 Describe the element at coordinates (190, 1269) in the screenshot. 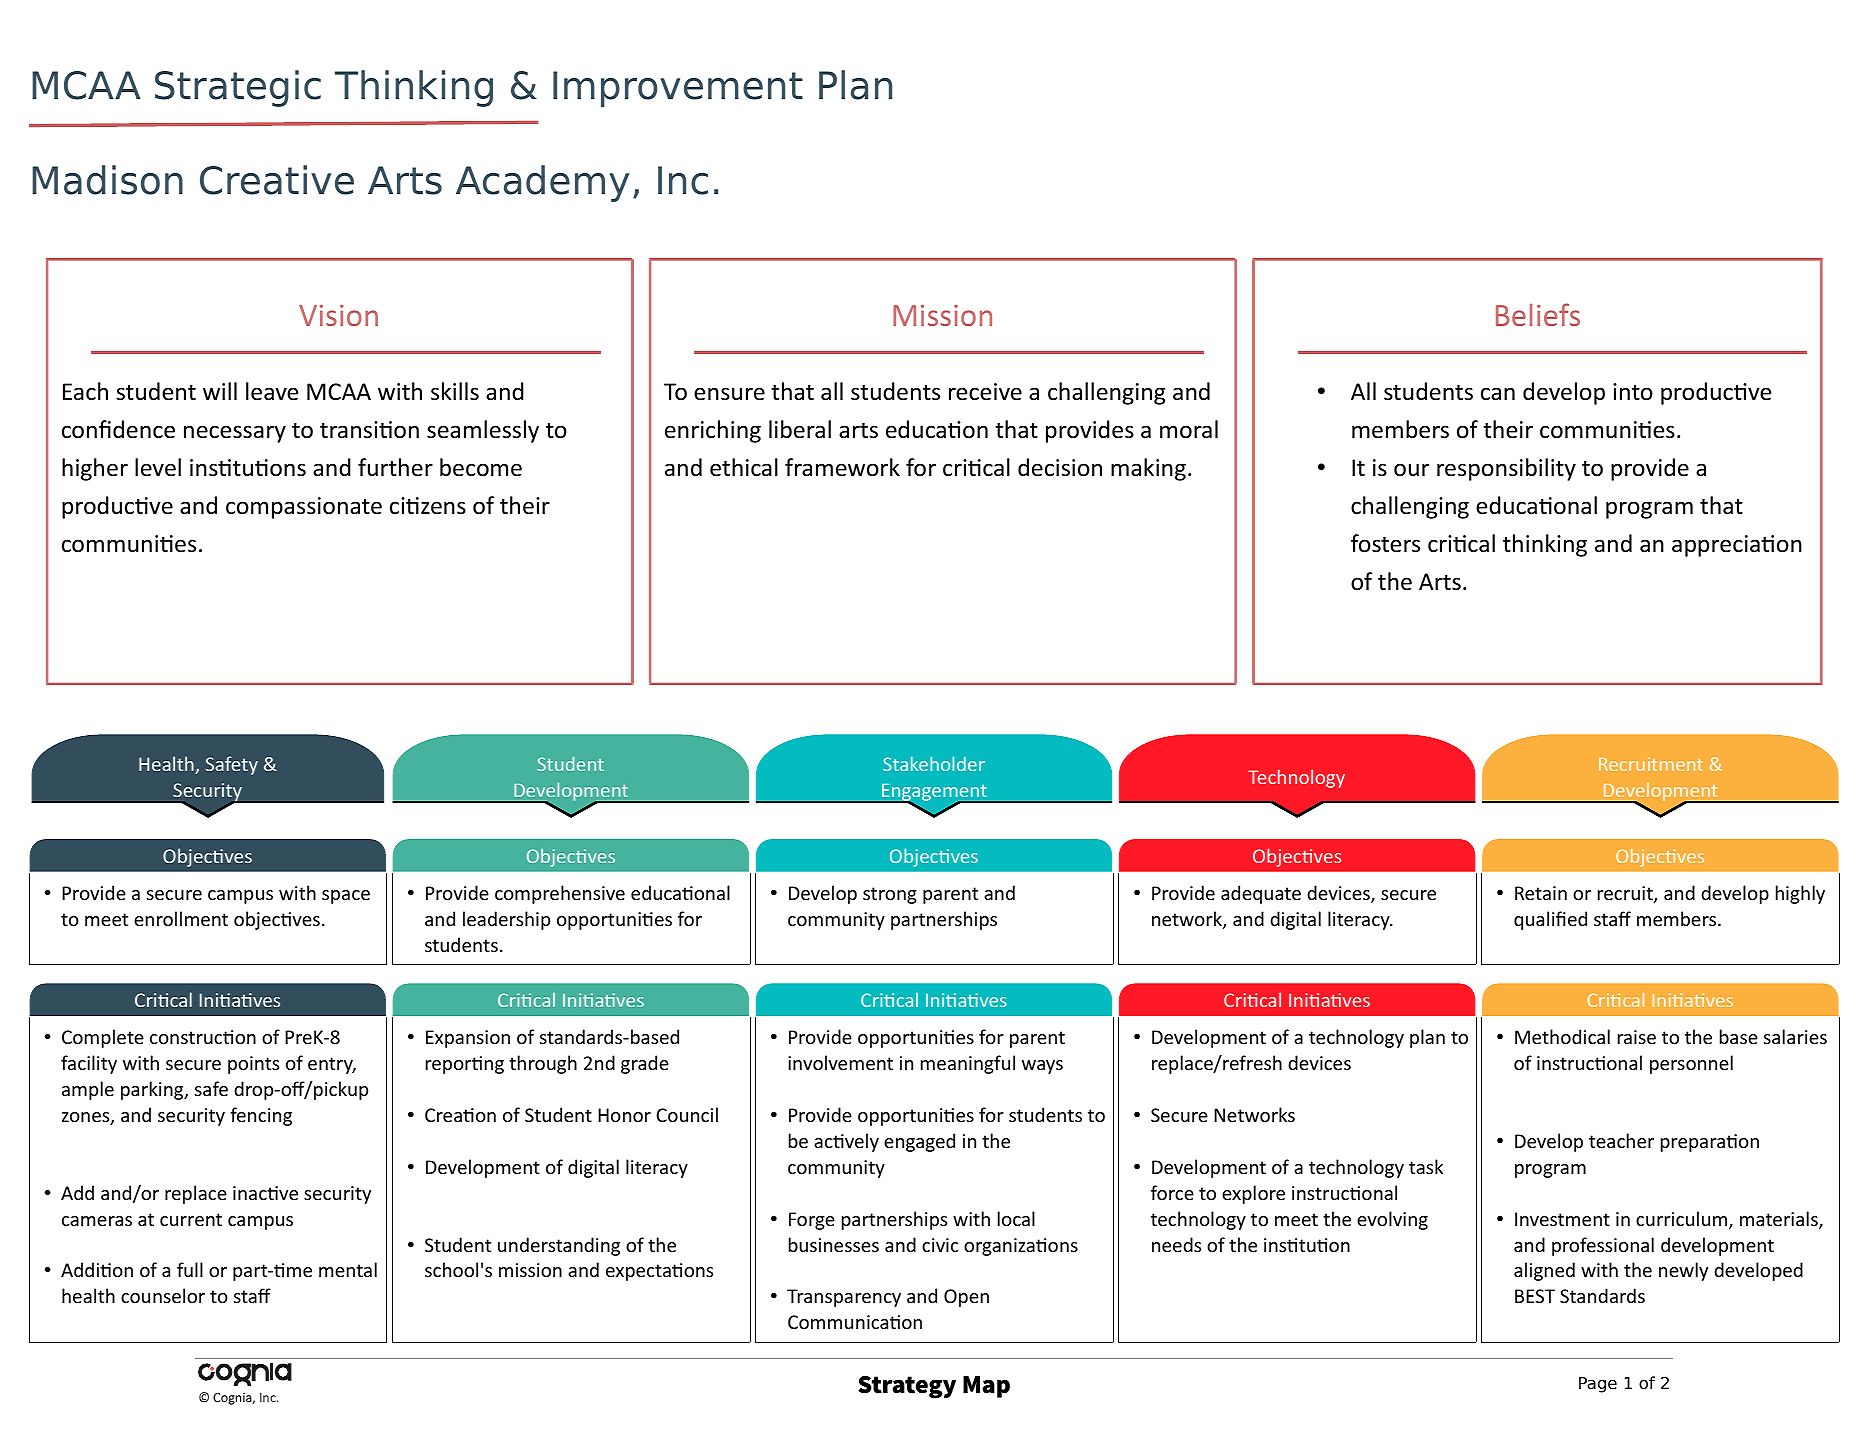

I see `full` at that location.
